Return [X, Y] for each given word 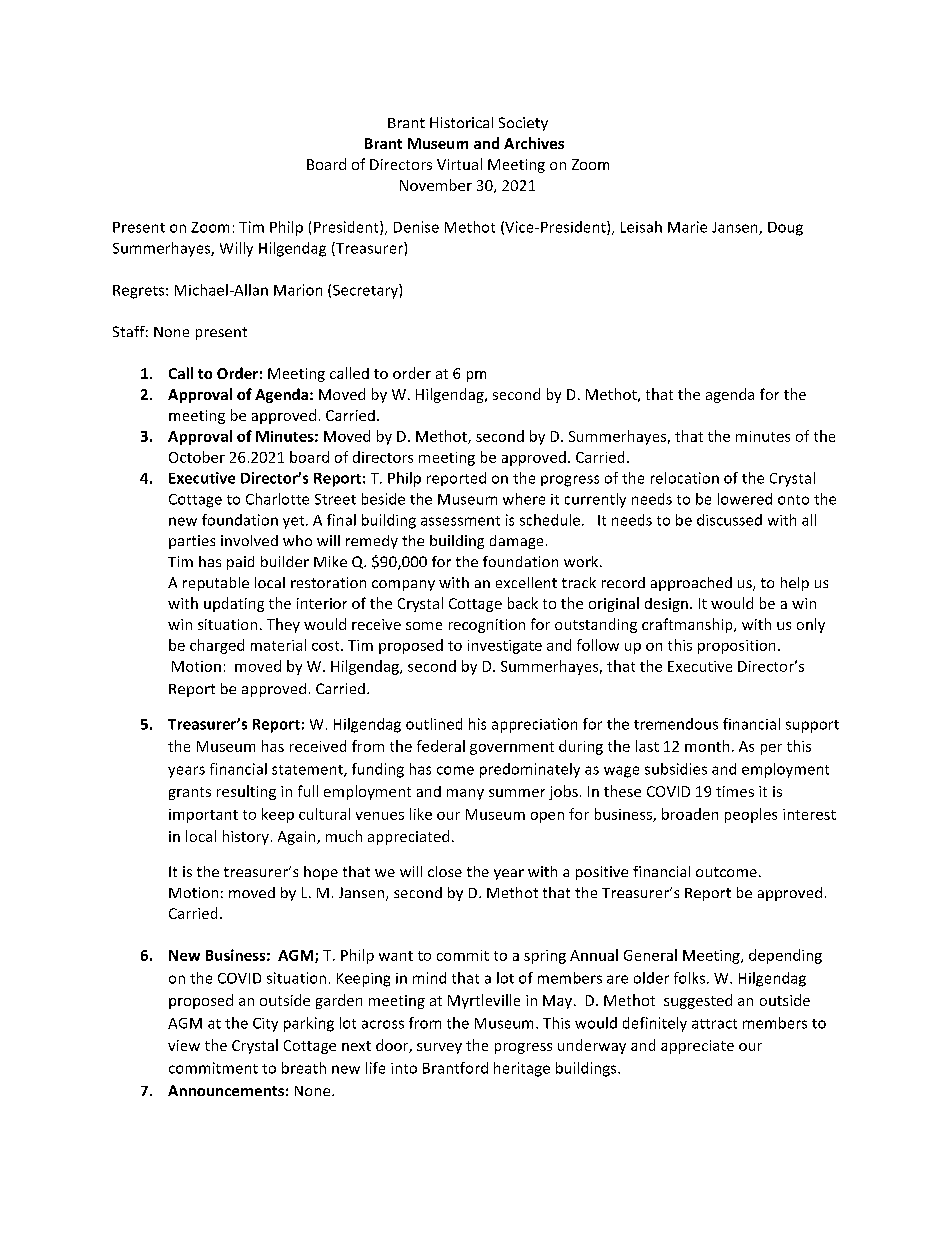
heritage [522, 1069]
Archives [534, 143]
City [265, 1025]
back [523, 603]
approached [691, 584]
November [436, 185]
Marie [687, 227]
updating [234, 604]
